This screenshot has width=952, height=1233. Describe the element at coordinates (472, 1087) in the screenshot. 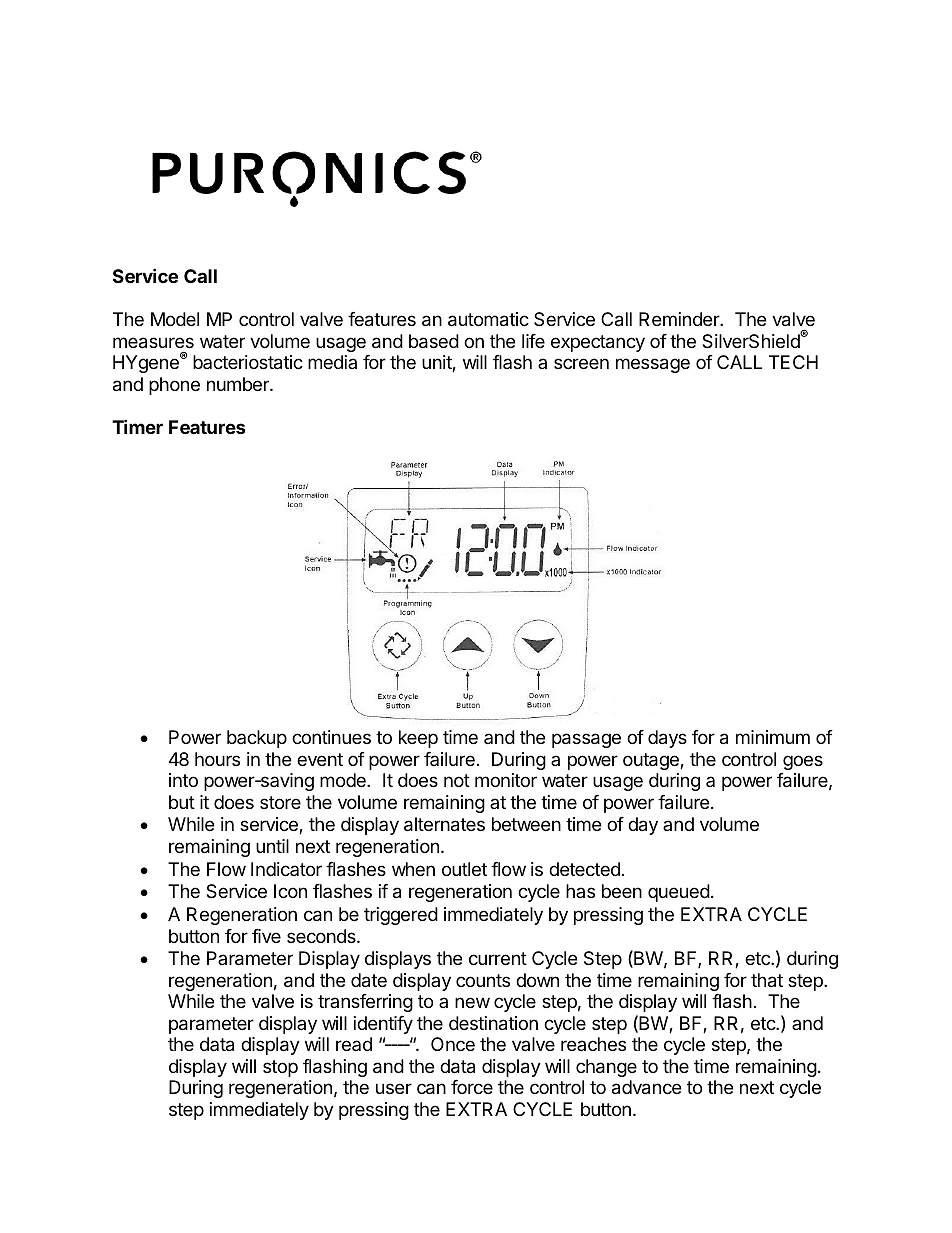

I see `force` at that location.
